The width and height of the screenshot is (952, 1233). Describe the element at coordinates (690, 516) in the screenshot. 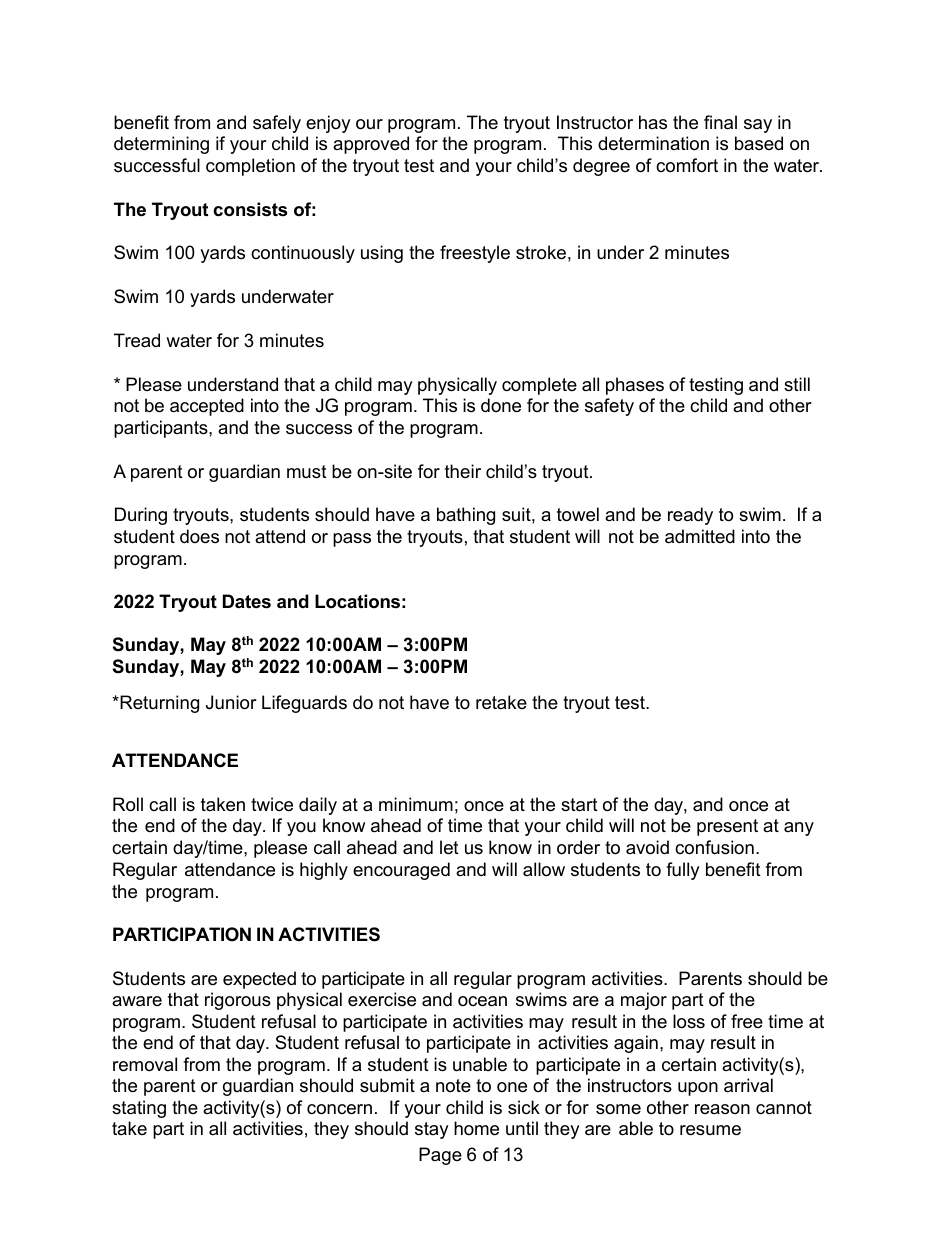

I see `ready` at that location.
